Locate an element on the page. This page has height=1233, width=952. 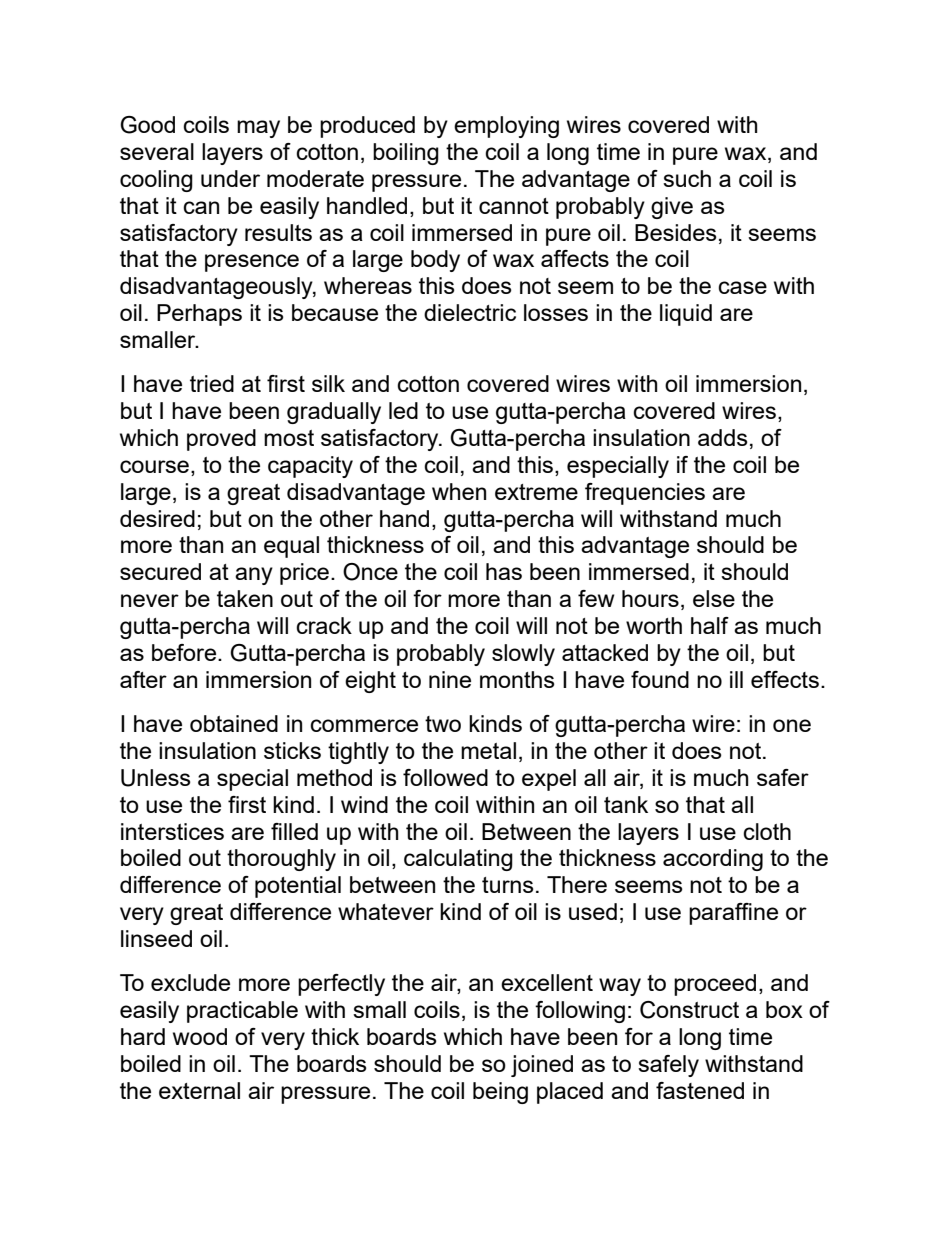
ces is located at coordinates (206, 833).
